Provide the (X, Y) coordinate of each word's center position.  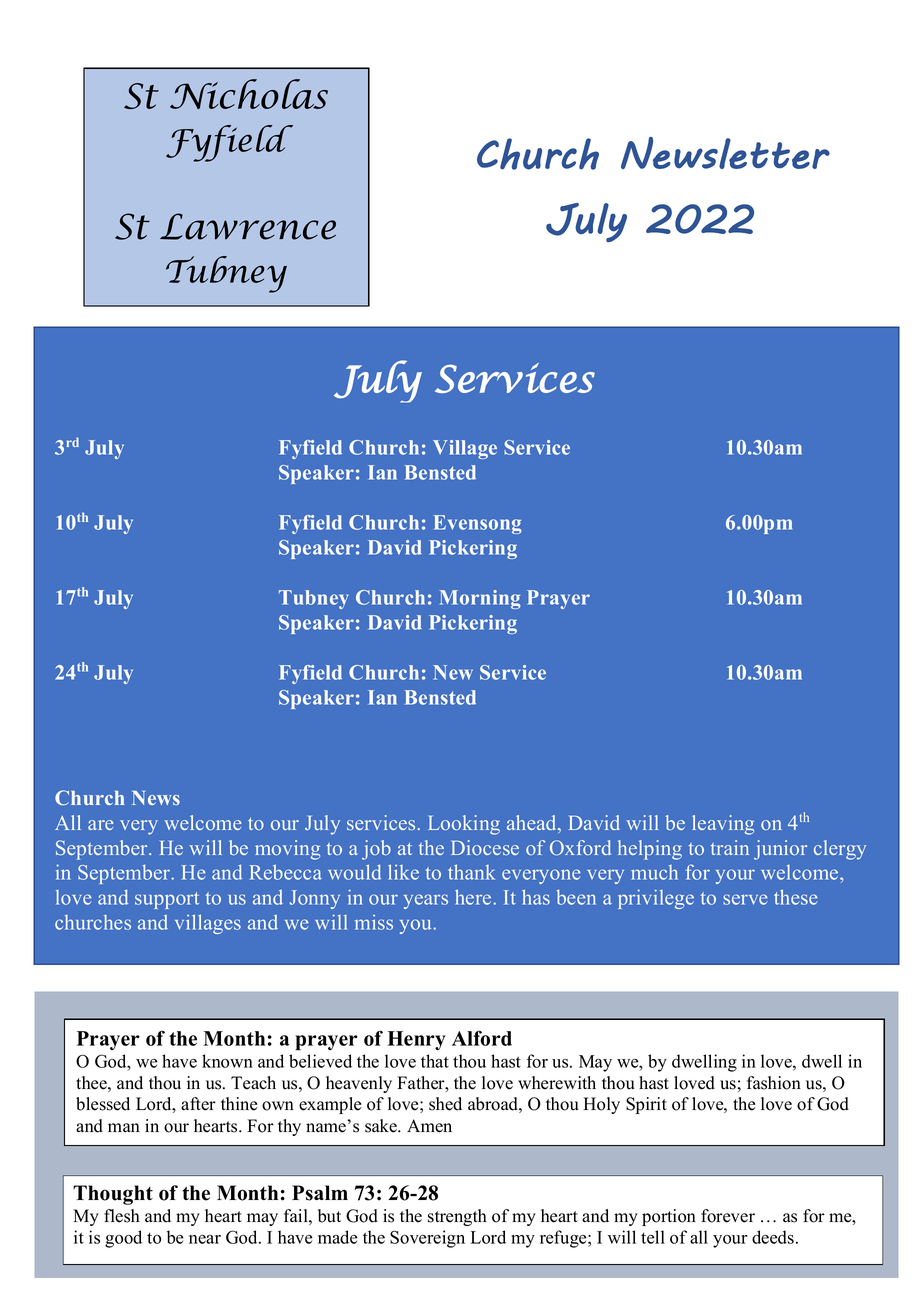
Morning (480, 599)
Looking (464, 825)
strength (457, 1217)
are (101, 825)
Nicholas (249, 94)
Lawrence (248, 226)
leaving (723, 825)
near (205, 1239)
